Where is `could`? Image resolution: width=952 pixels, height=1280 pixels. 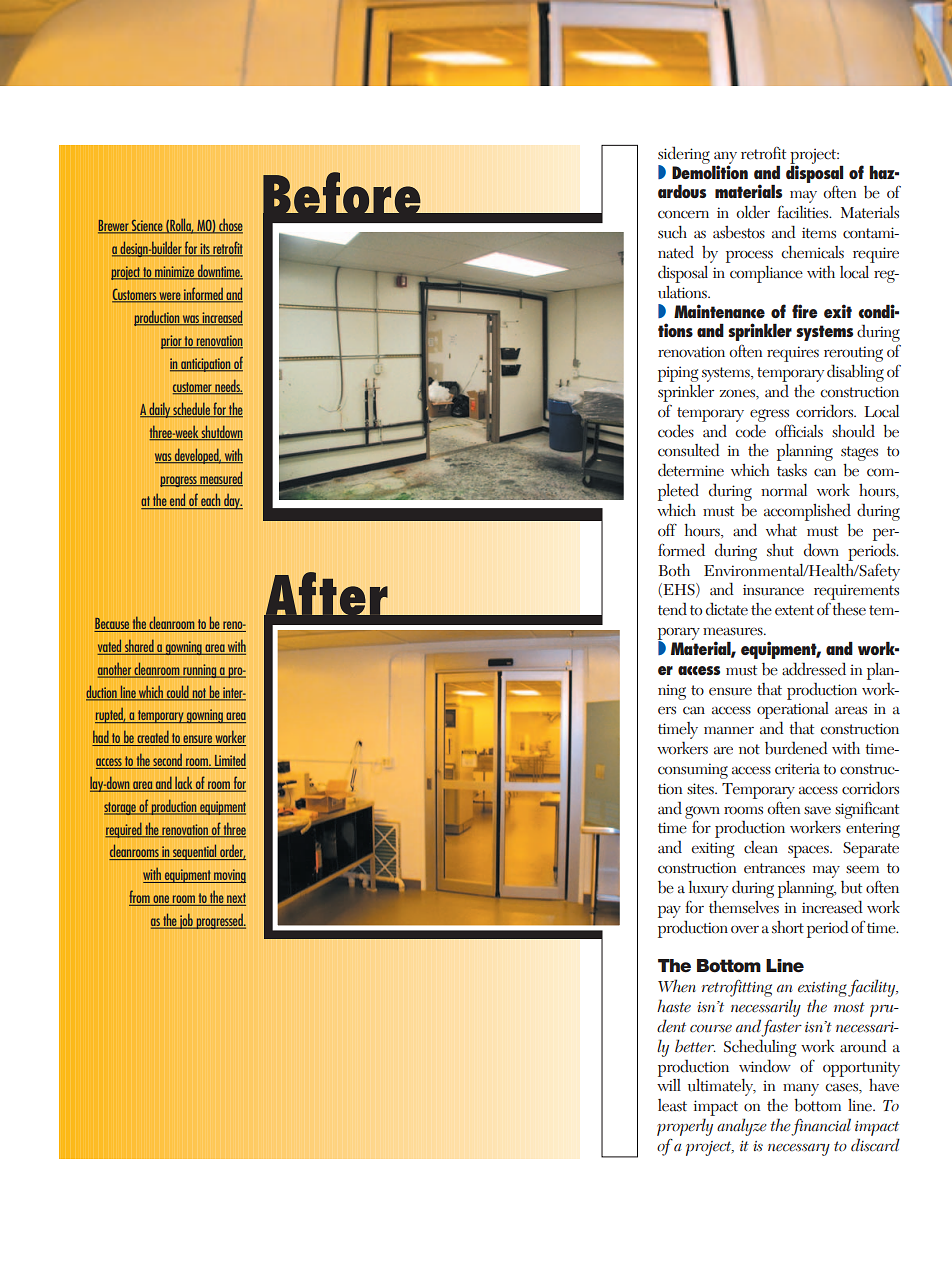
could is located at coordinates (177, 693).
